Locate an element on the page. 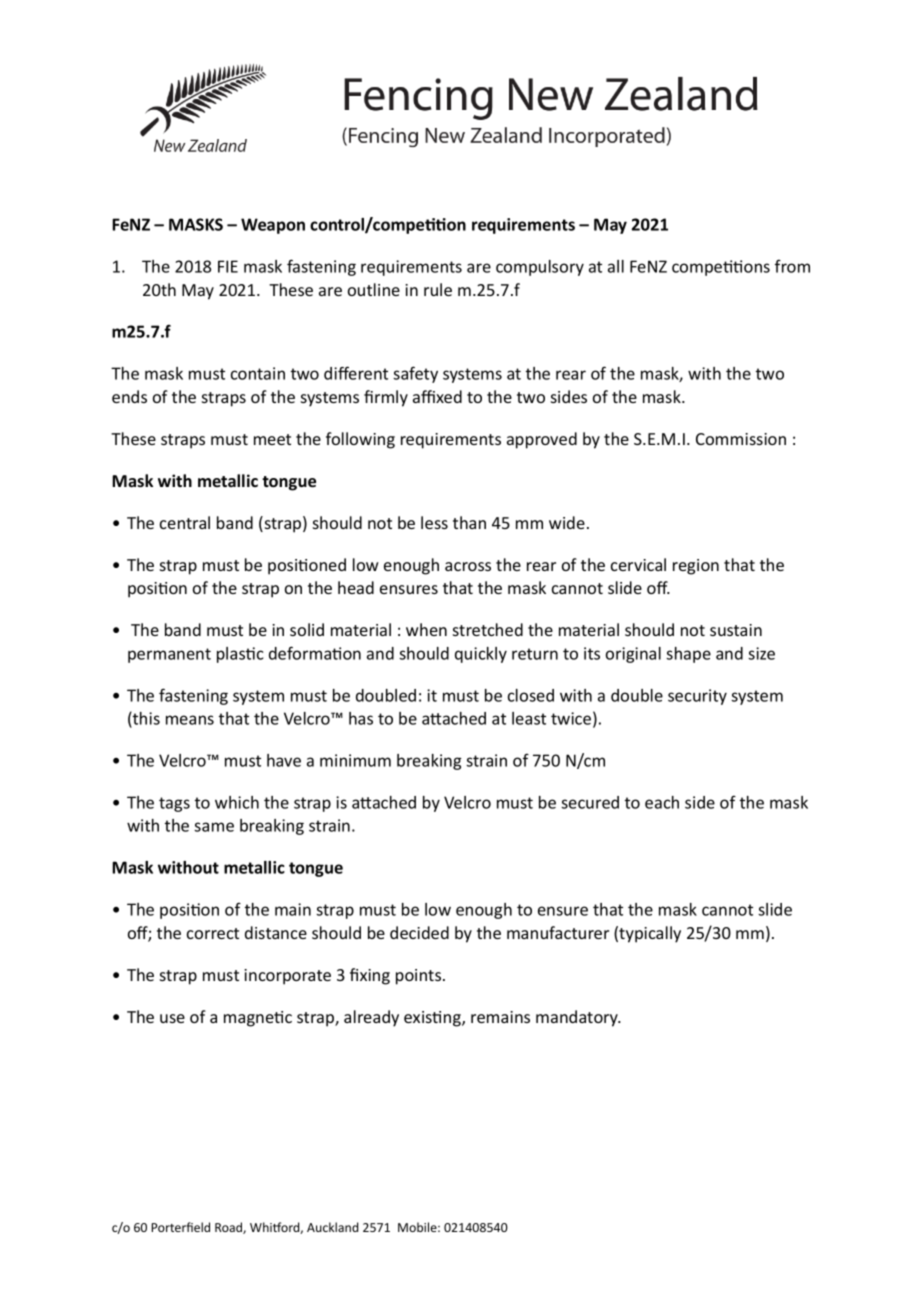 The image size is (924, 1308). across is located at coordinates (468, 566).
